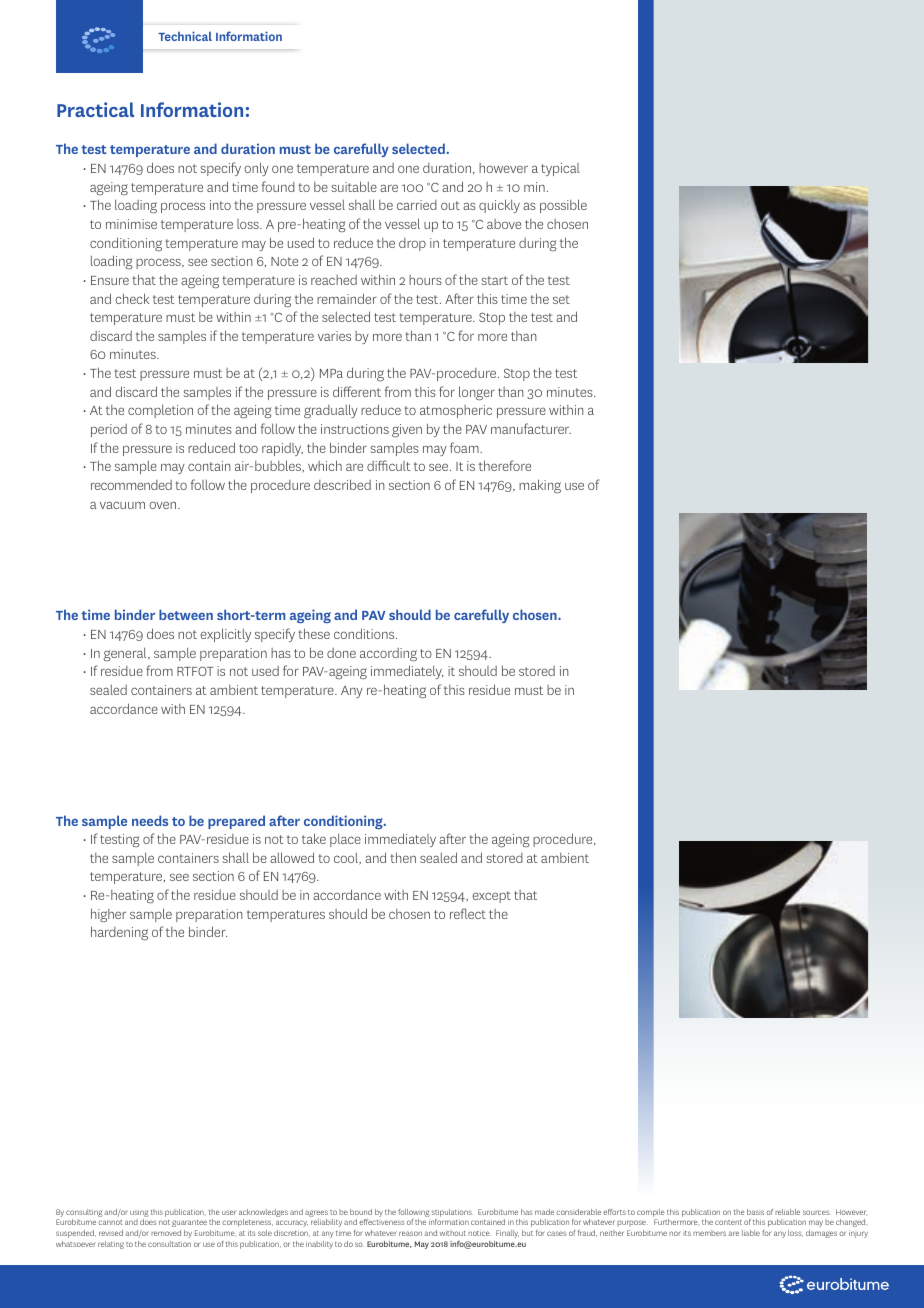 The image size is (924, 1308). I want to click on possible, so click(563, 206).
